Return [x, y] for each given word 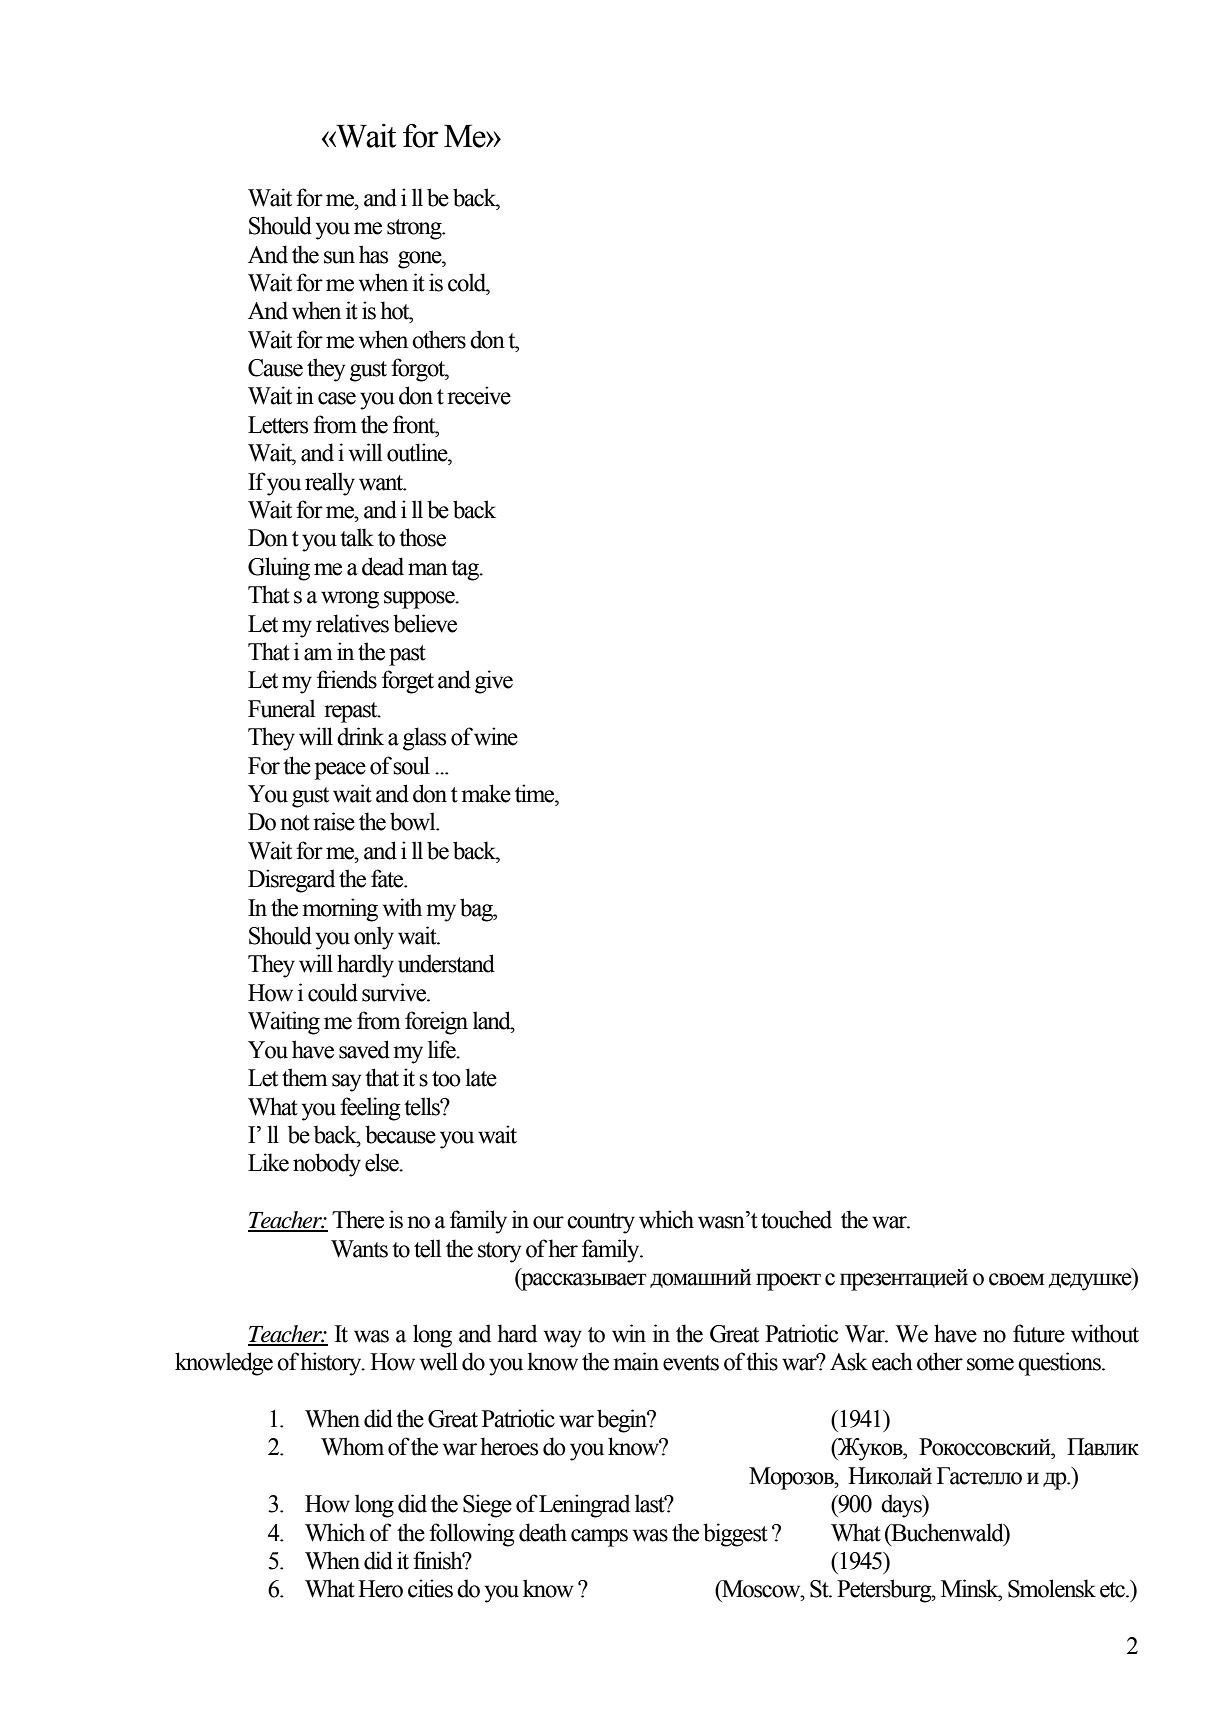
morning [340, 910]
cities [430, 1588]
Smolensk [1052, 1588]
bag [477, 910]
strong [415, 229]
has [373, 254]
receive [479, 395]
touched [796, 1219]
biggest [735, 1535]
